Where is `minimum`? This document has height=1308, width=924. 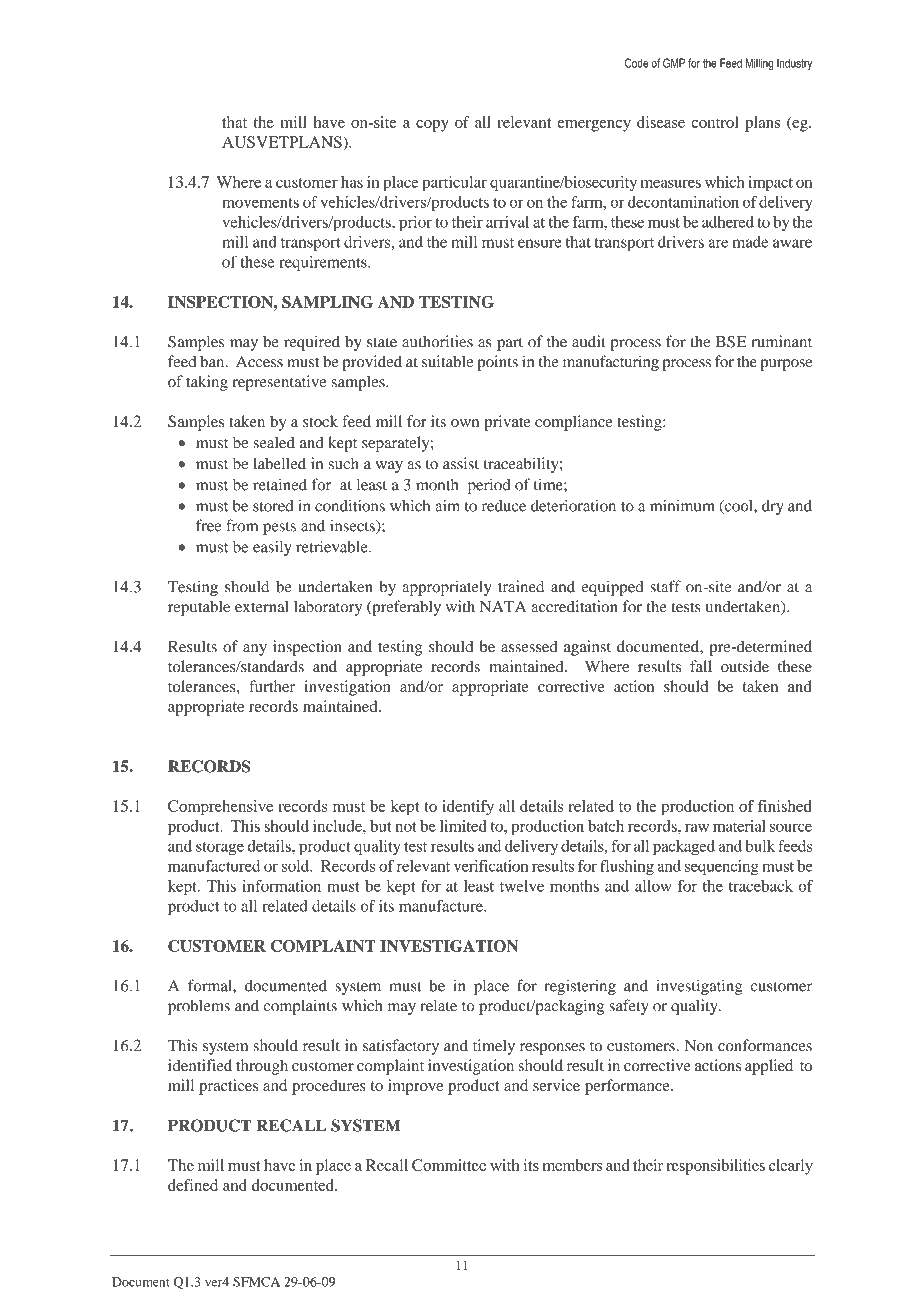
minimum is located at coordinates (682, 505).
